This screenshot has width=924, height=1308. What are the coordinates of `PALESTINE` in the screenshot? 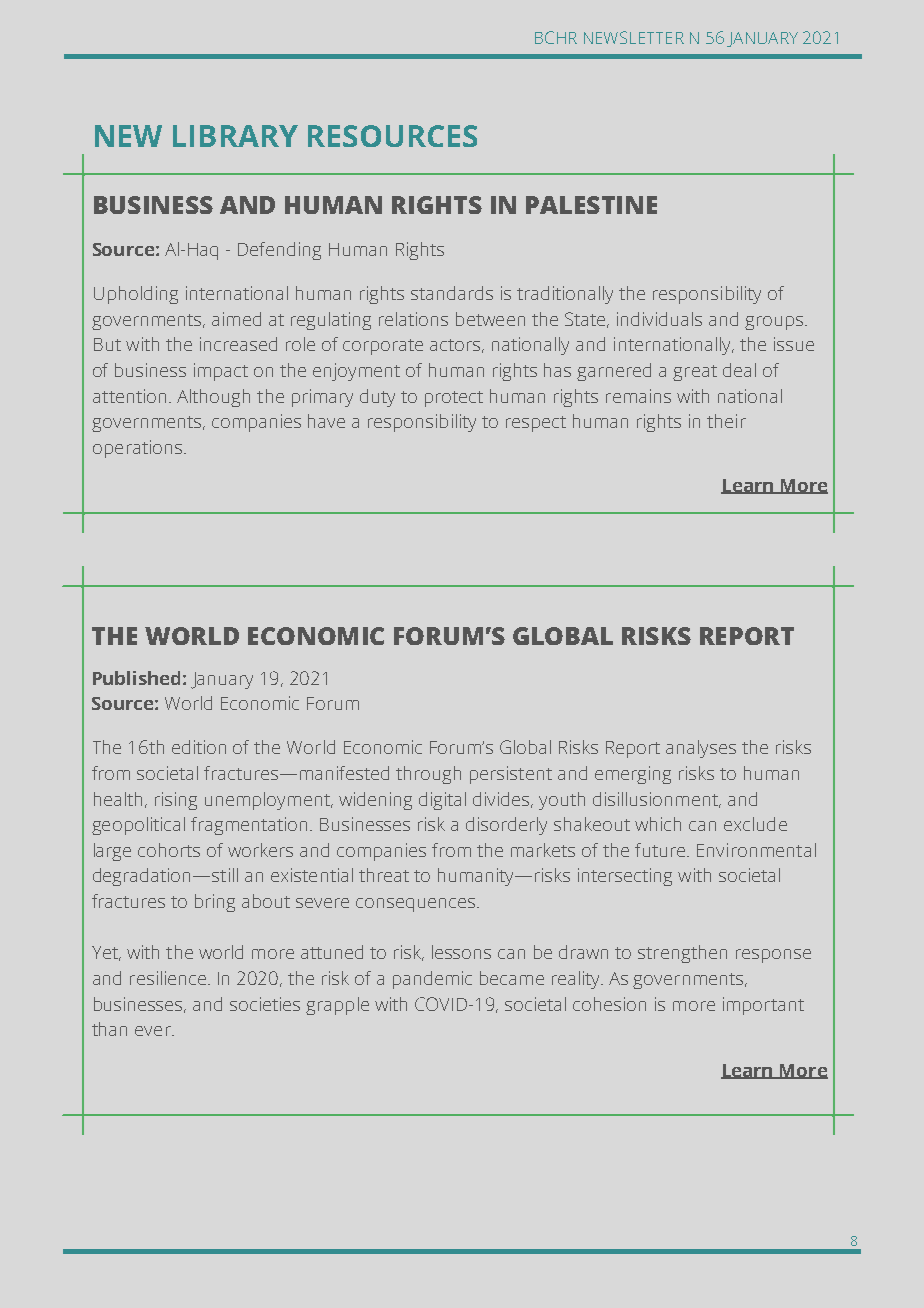 It's located at (591, 205).
